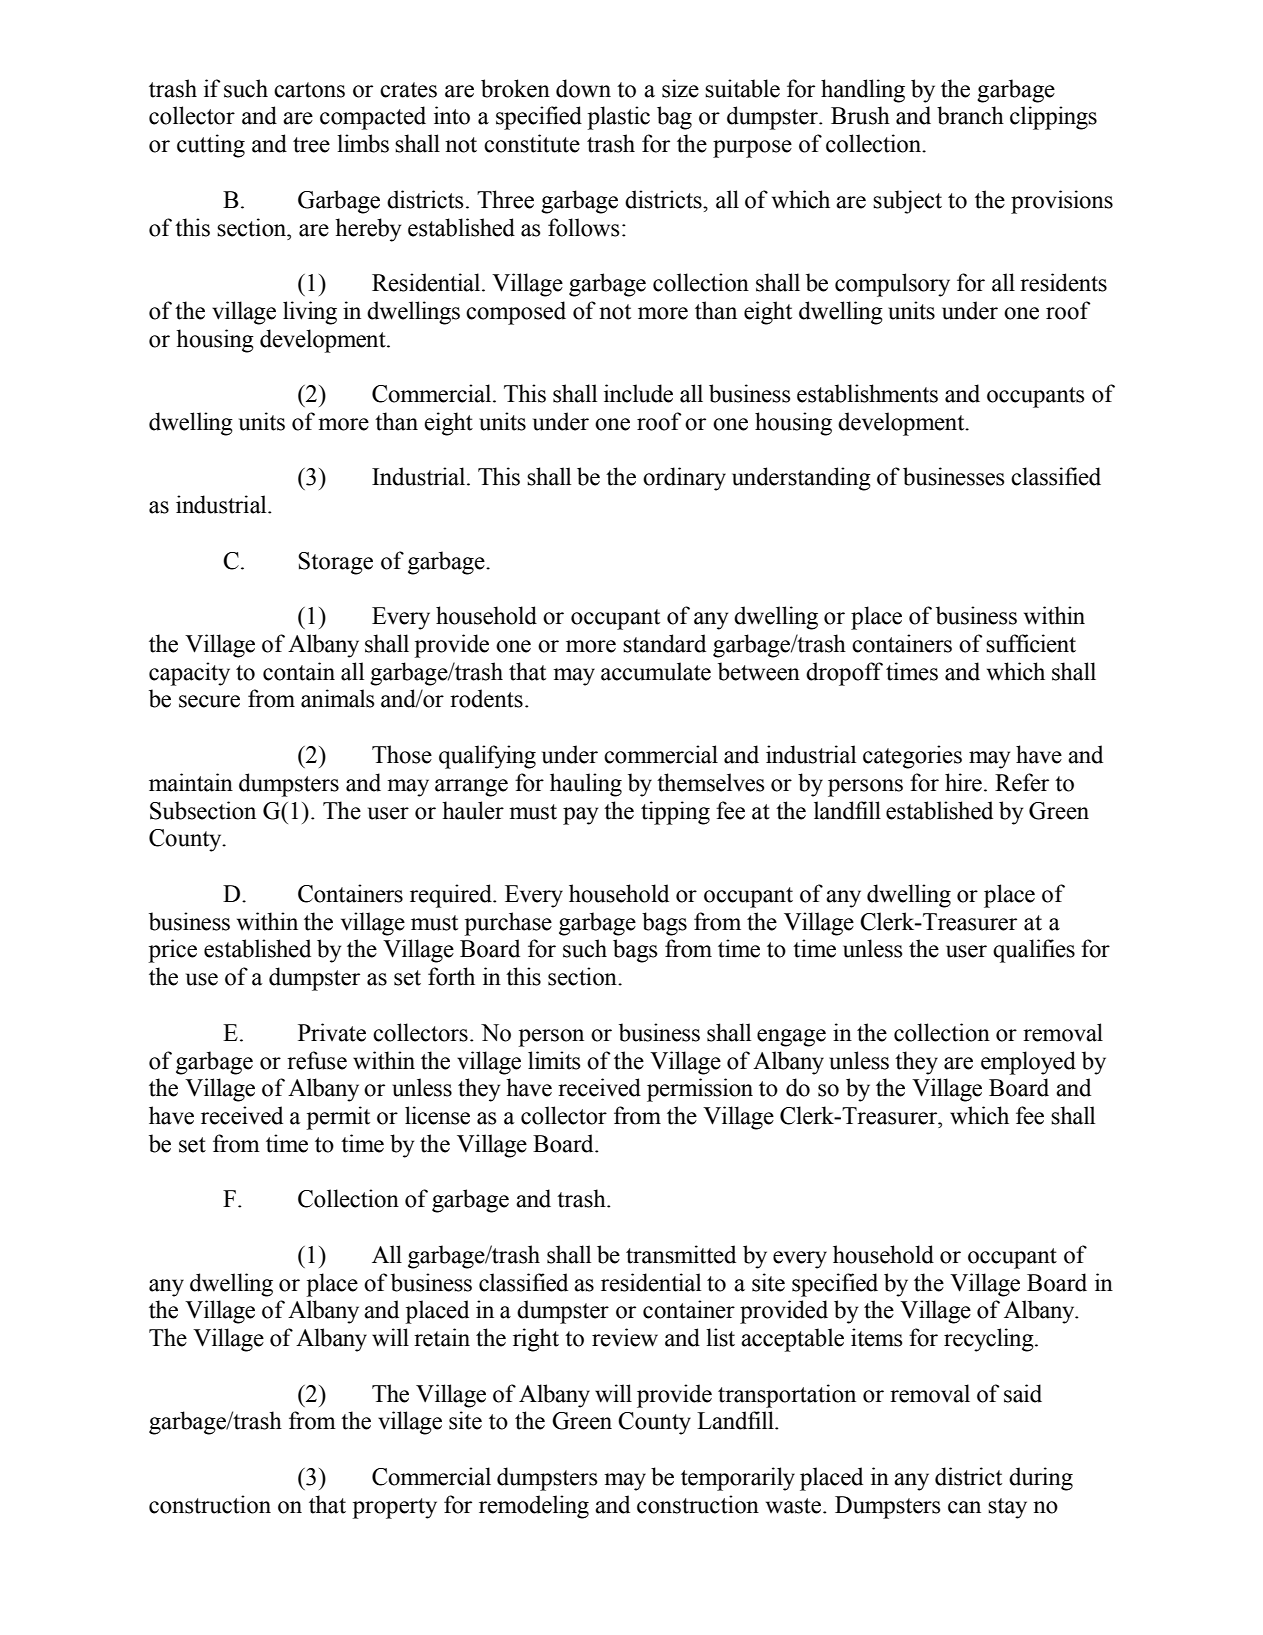 The width and height of the image is (1263, 1635). I want to click on hauling, so click(586, 785).
